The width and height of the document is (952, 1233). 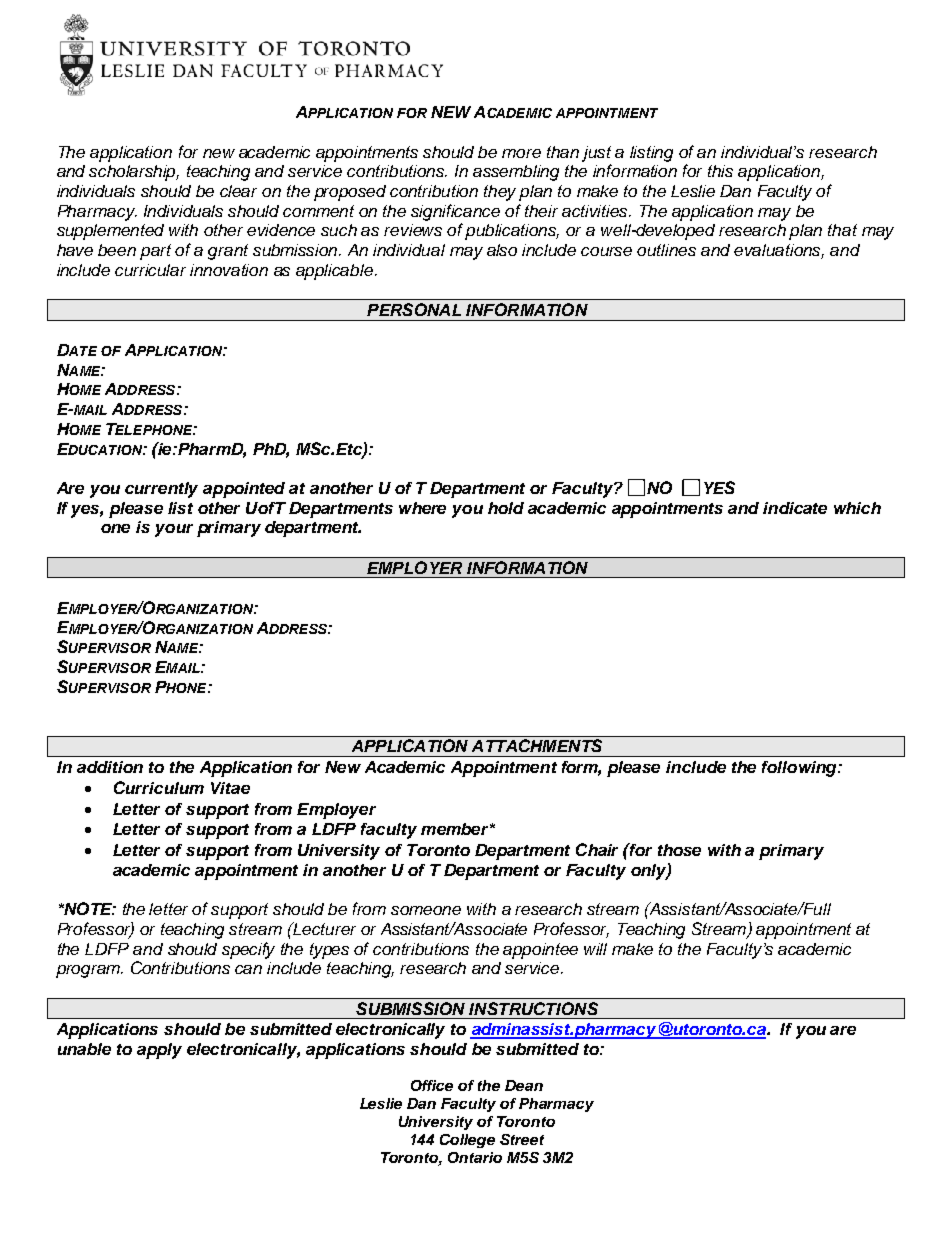 What do you see at coordinates (800, 769) in the document?
I see `following` at bounding box center [800, 769].
